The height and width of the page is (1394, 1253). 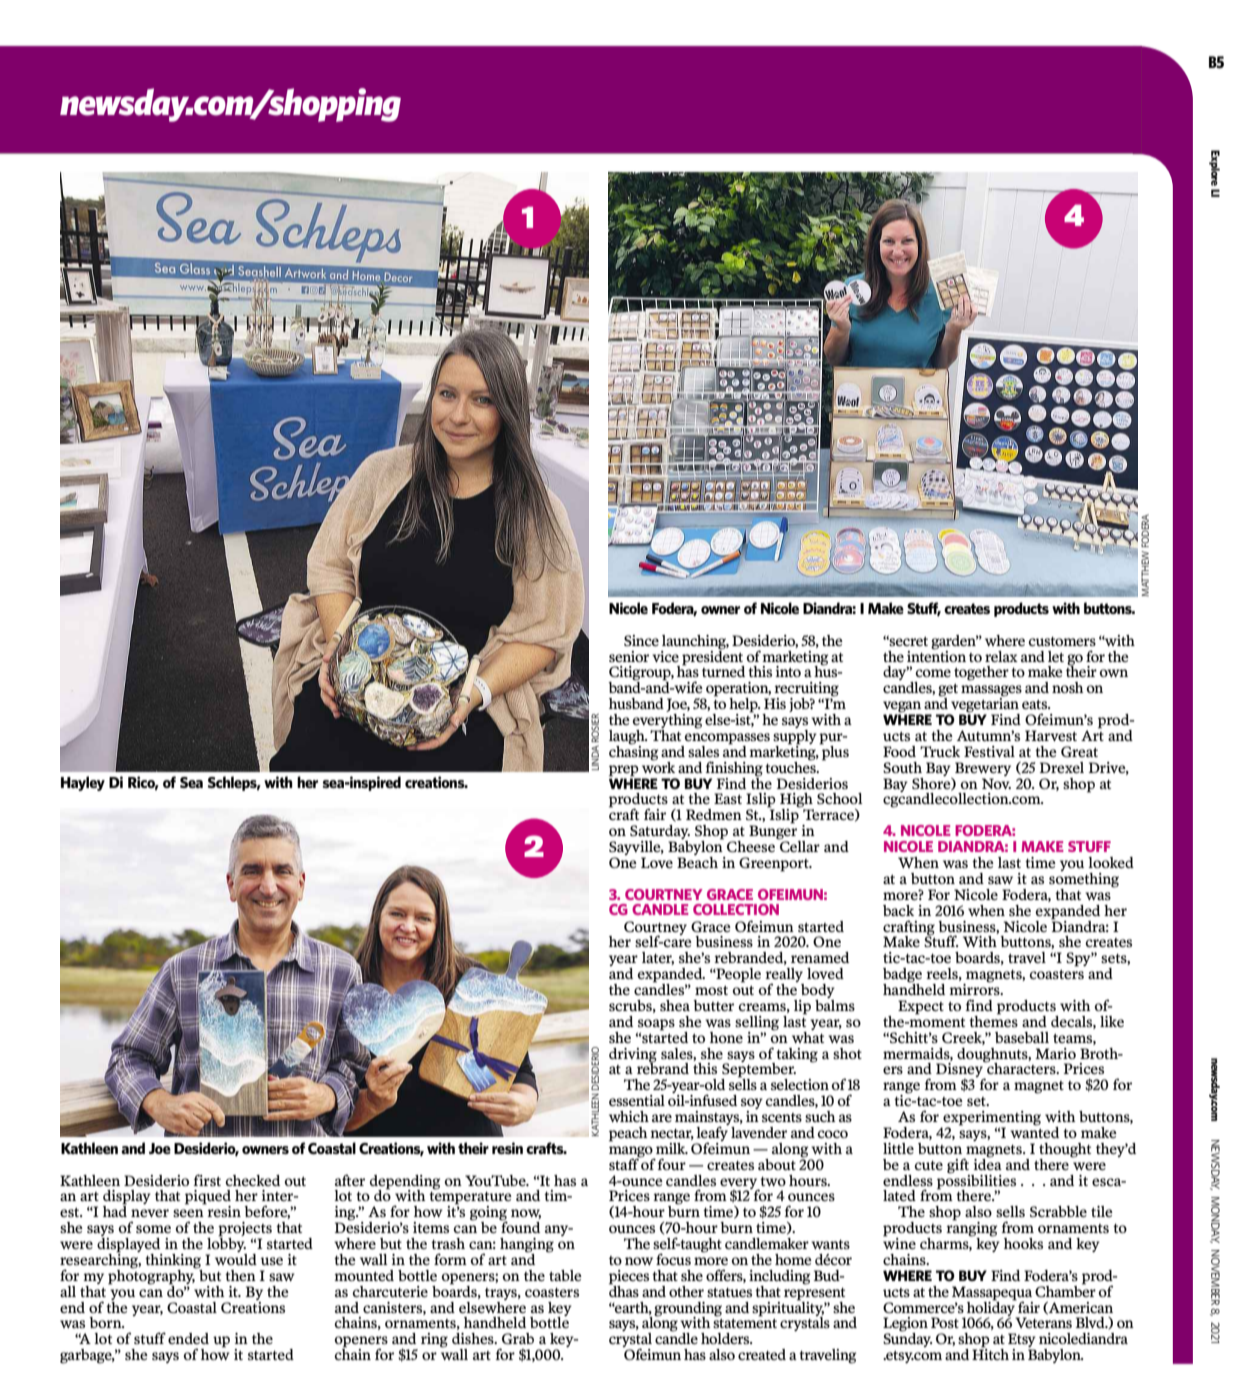 I want to click on relax, so click(x=1001, y=656).
